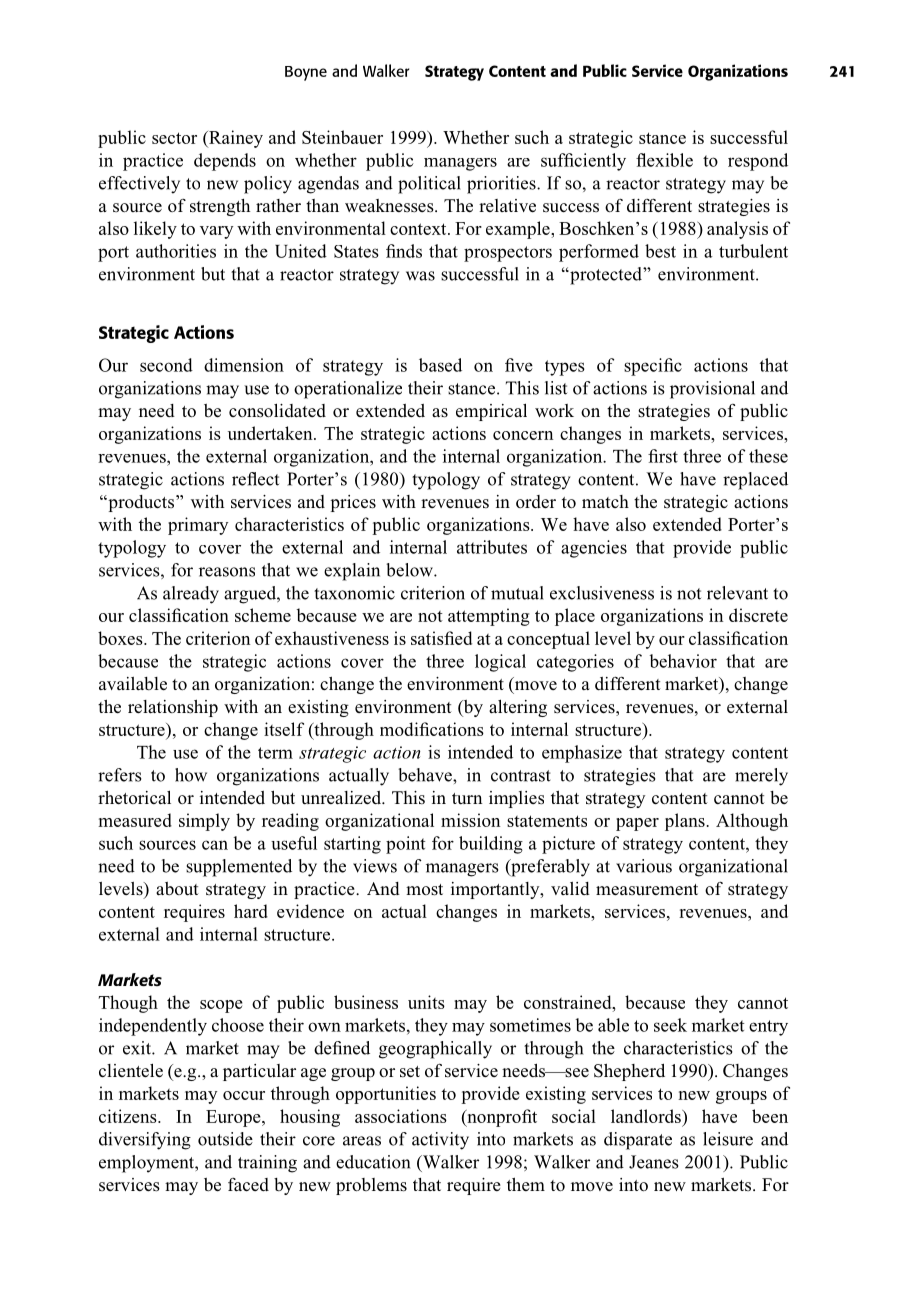 The image size is (921, 1316). Describe the element at coordinates (204, 822) in the screenshot. I see `simply` at that location.
